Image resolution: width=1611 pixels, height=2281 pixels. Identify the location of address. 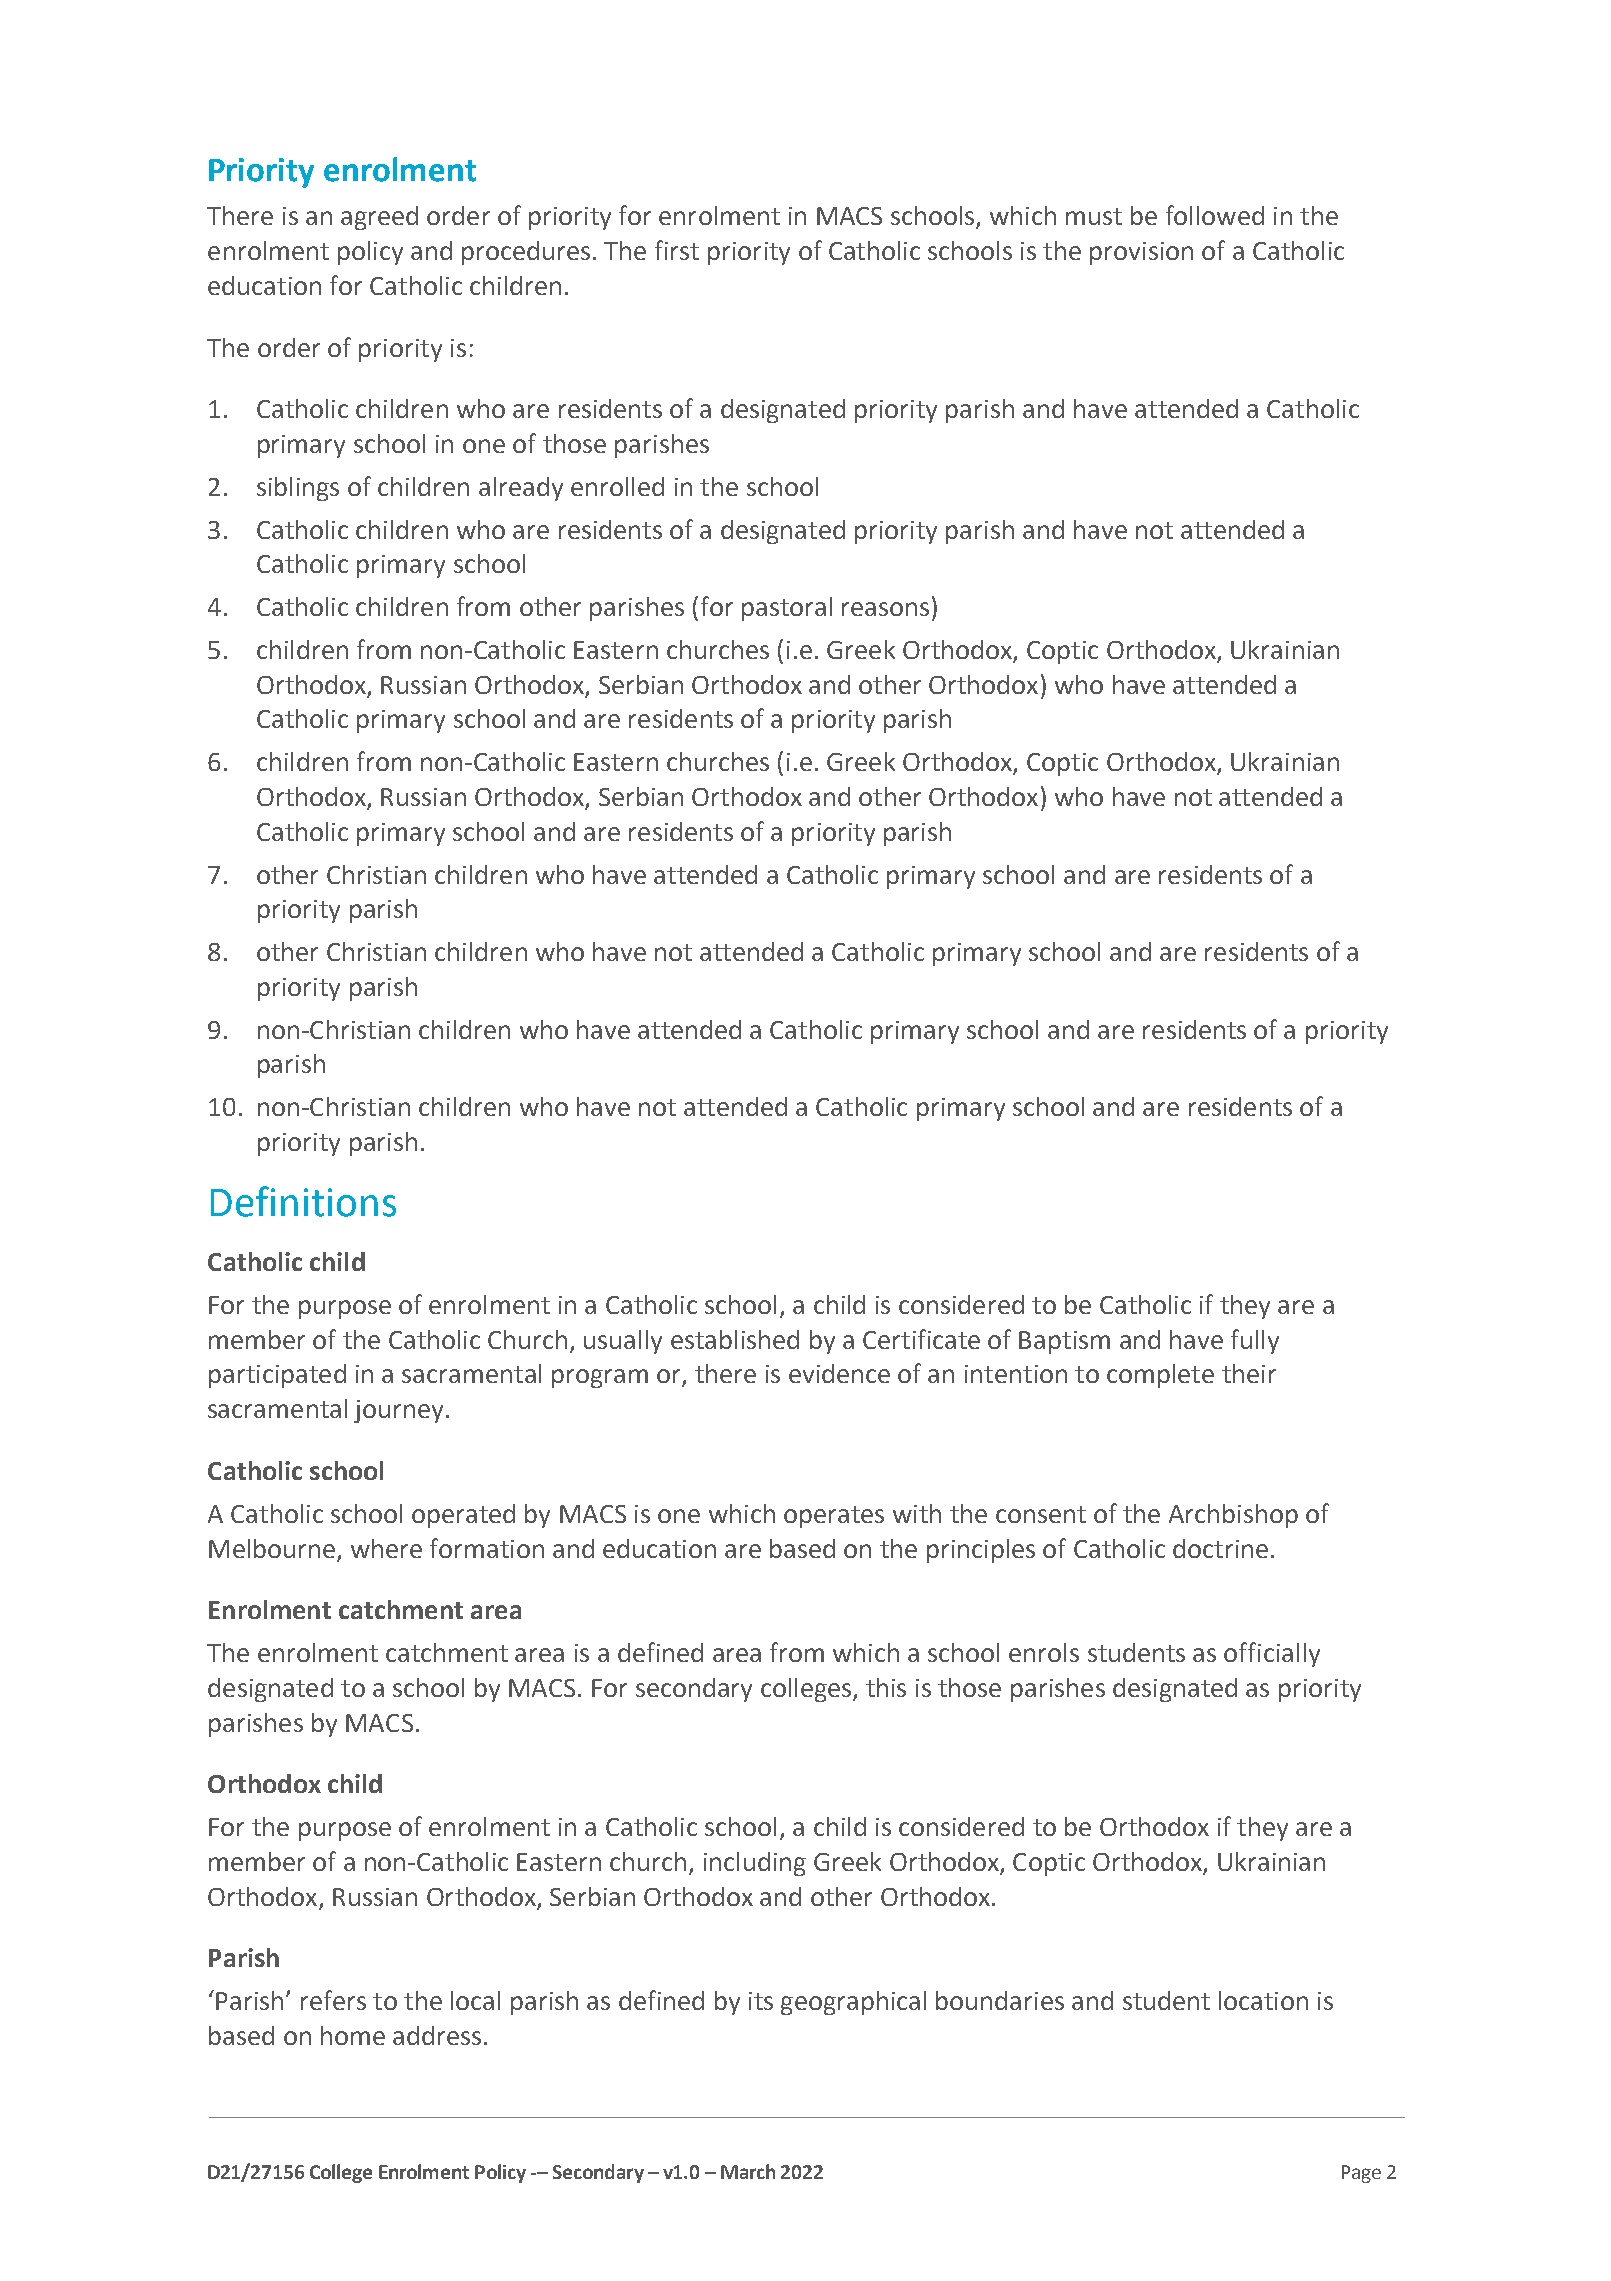
(437, 2035).
